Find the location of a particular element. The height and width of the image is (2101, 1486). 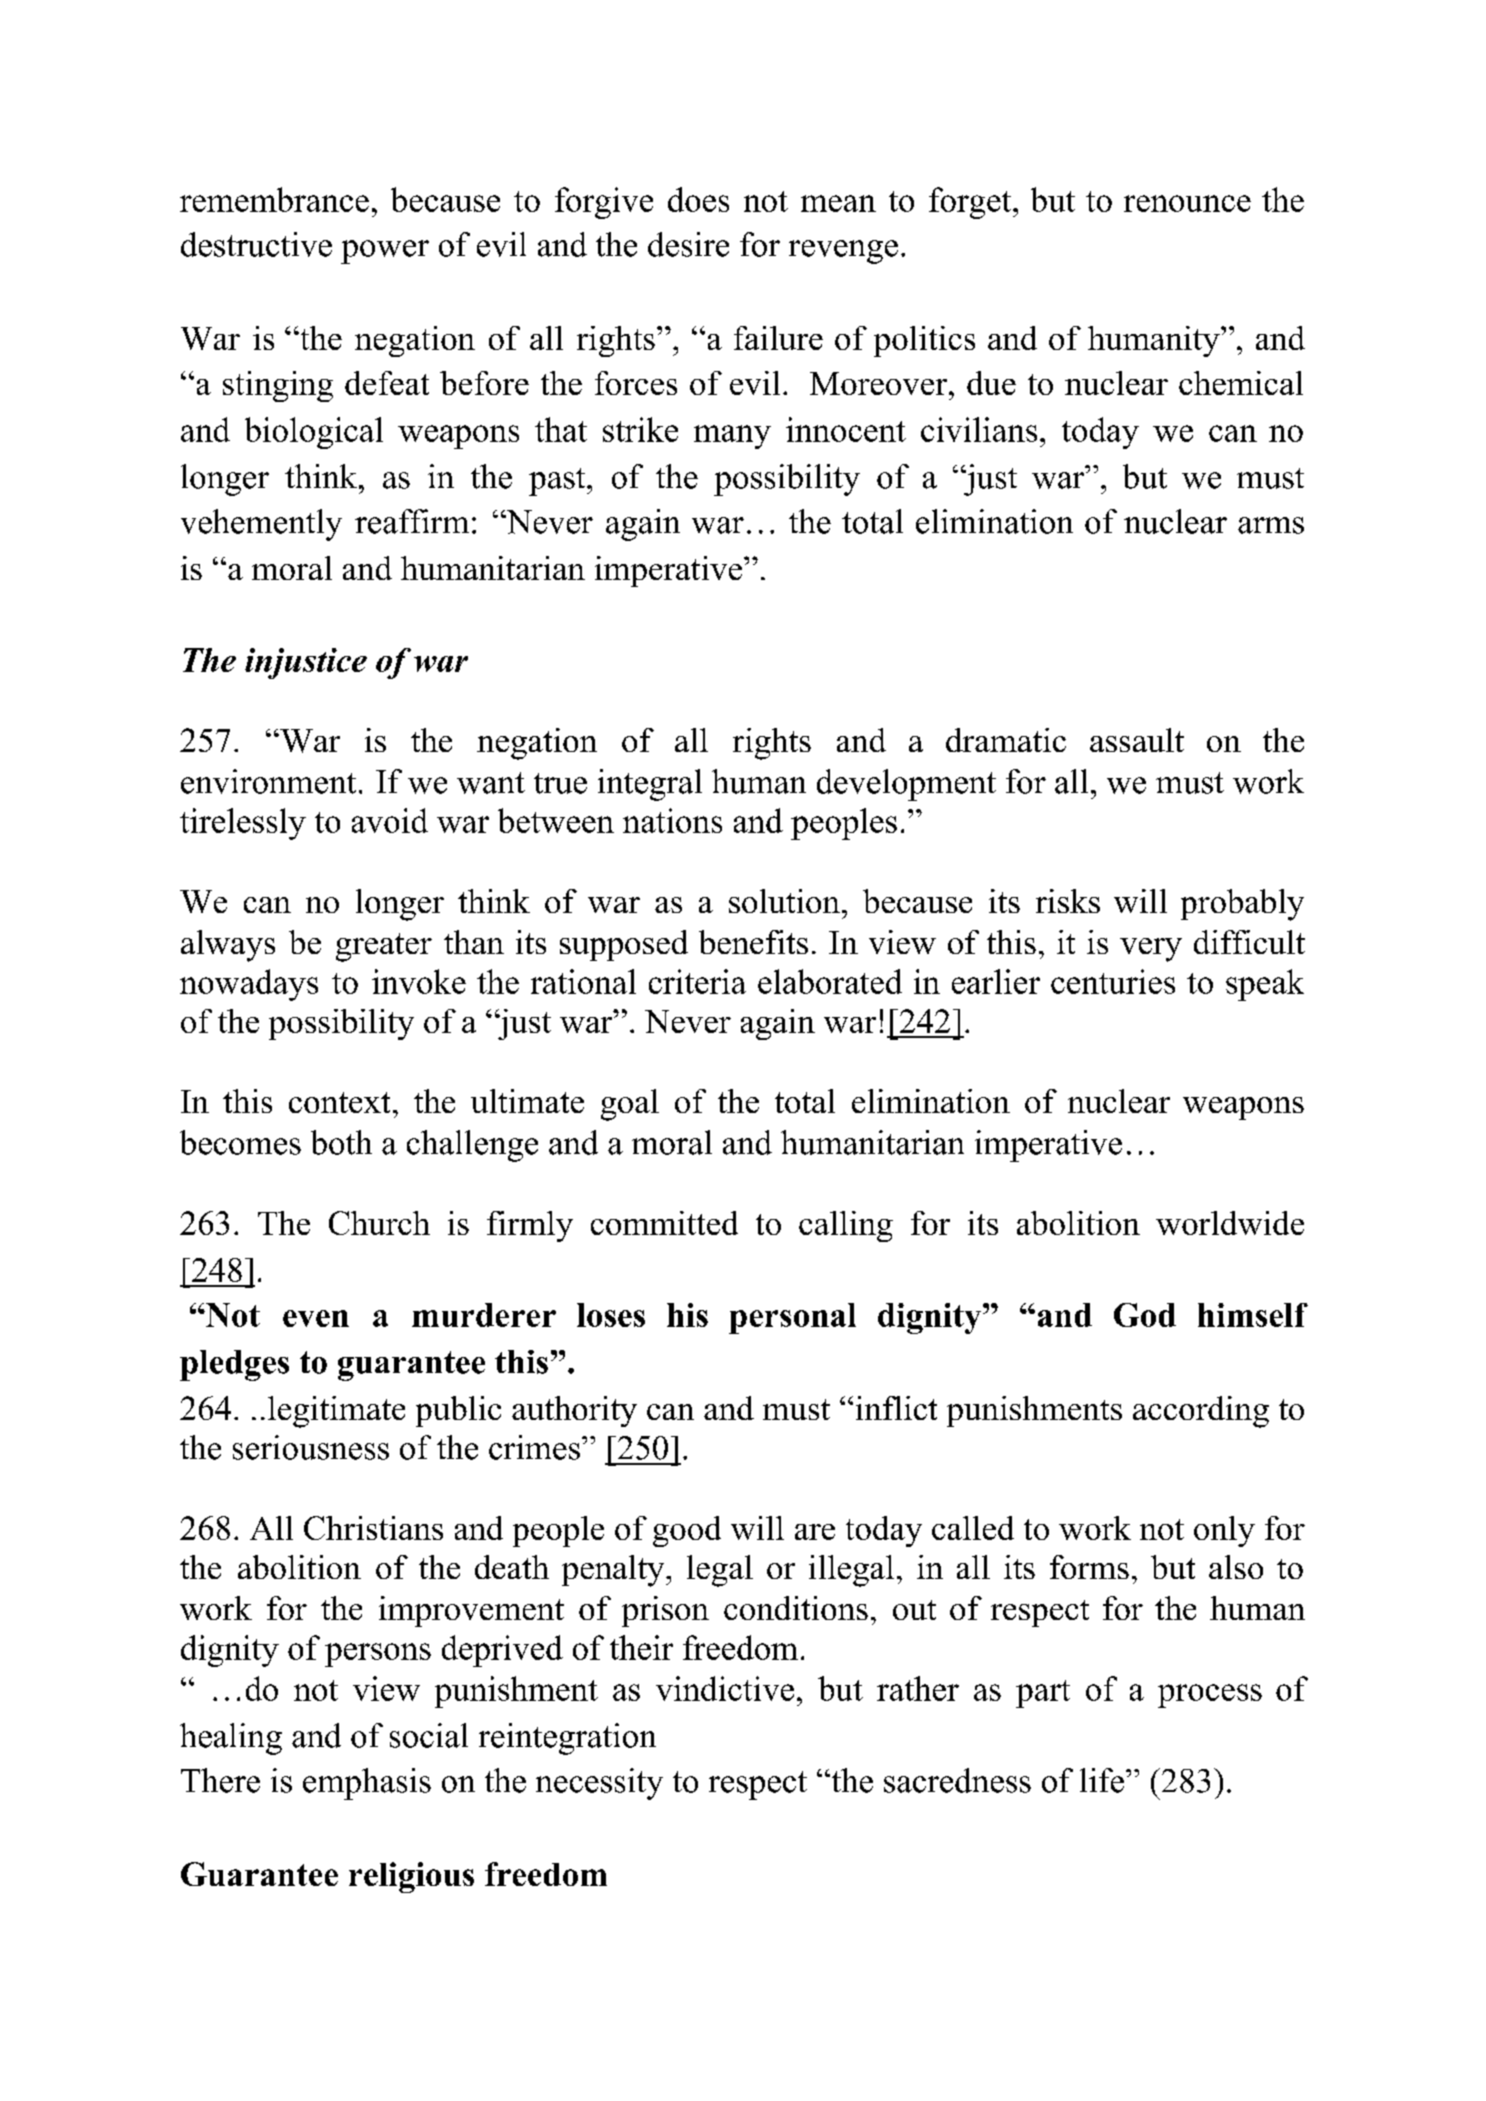

assault is located at coordinates (1137, 740).
